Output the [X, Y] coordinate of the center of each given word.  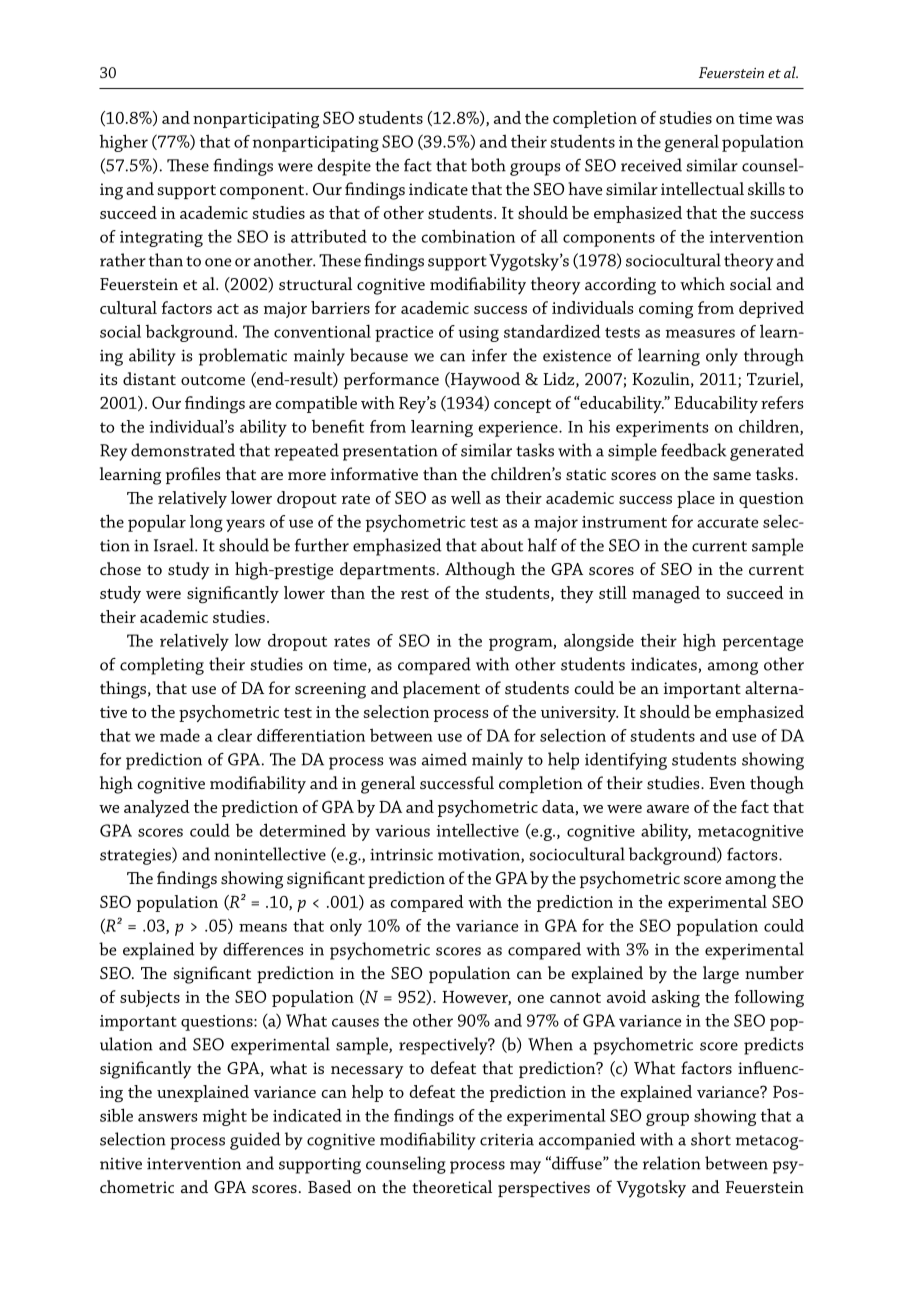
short [711, 1139]
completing [162, 666]
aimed [444, 759]
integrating [161, 239]
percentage [762, 643]
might [224, 1117]
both [488, 165]
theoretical [452, 1186]
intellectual [702, 188]
